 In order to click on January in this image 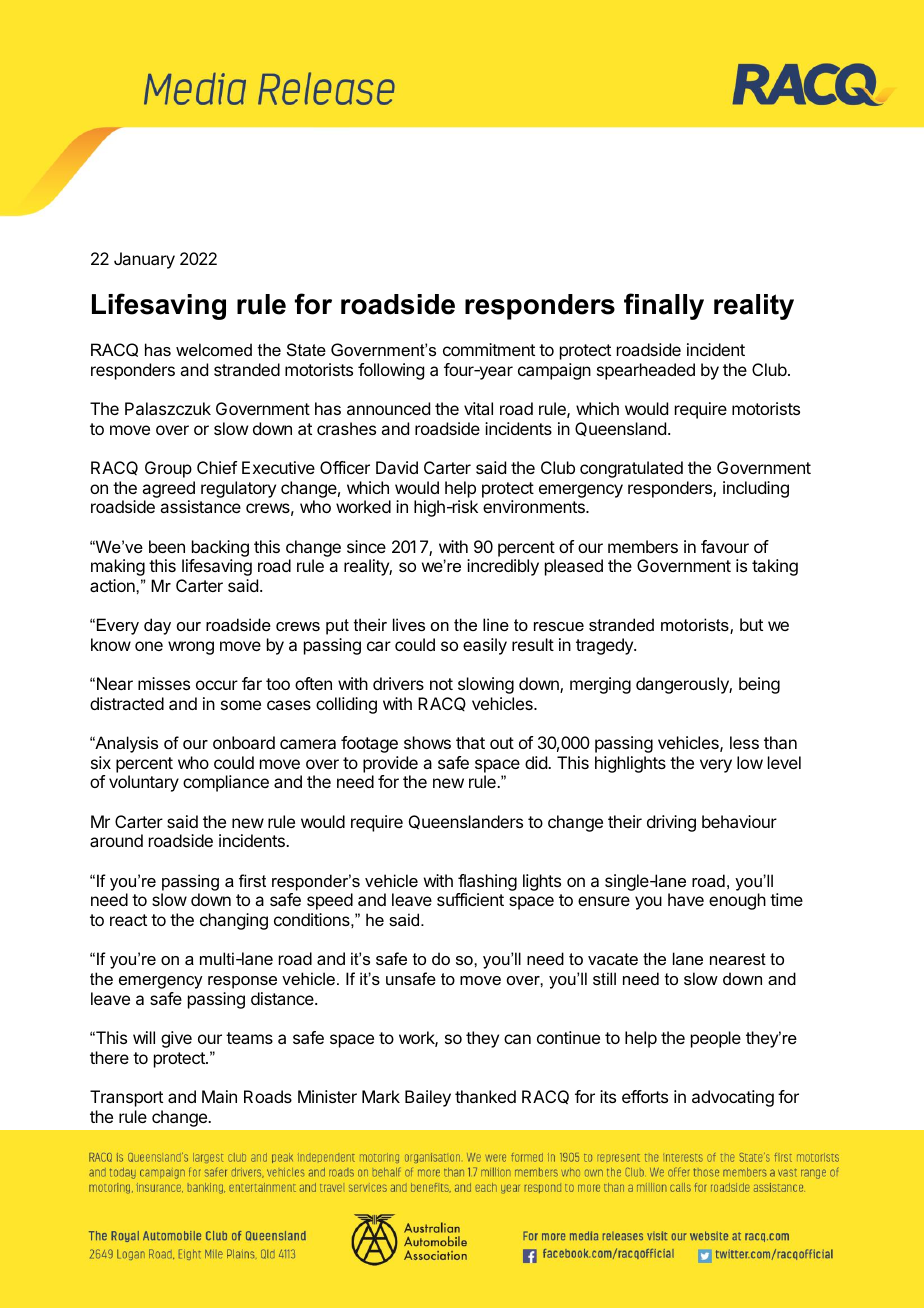, I will do `click(144, 260)`.
